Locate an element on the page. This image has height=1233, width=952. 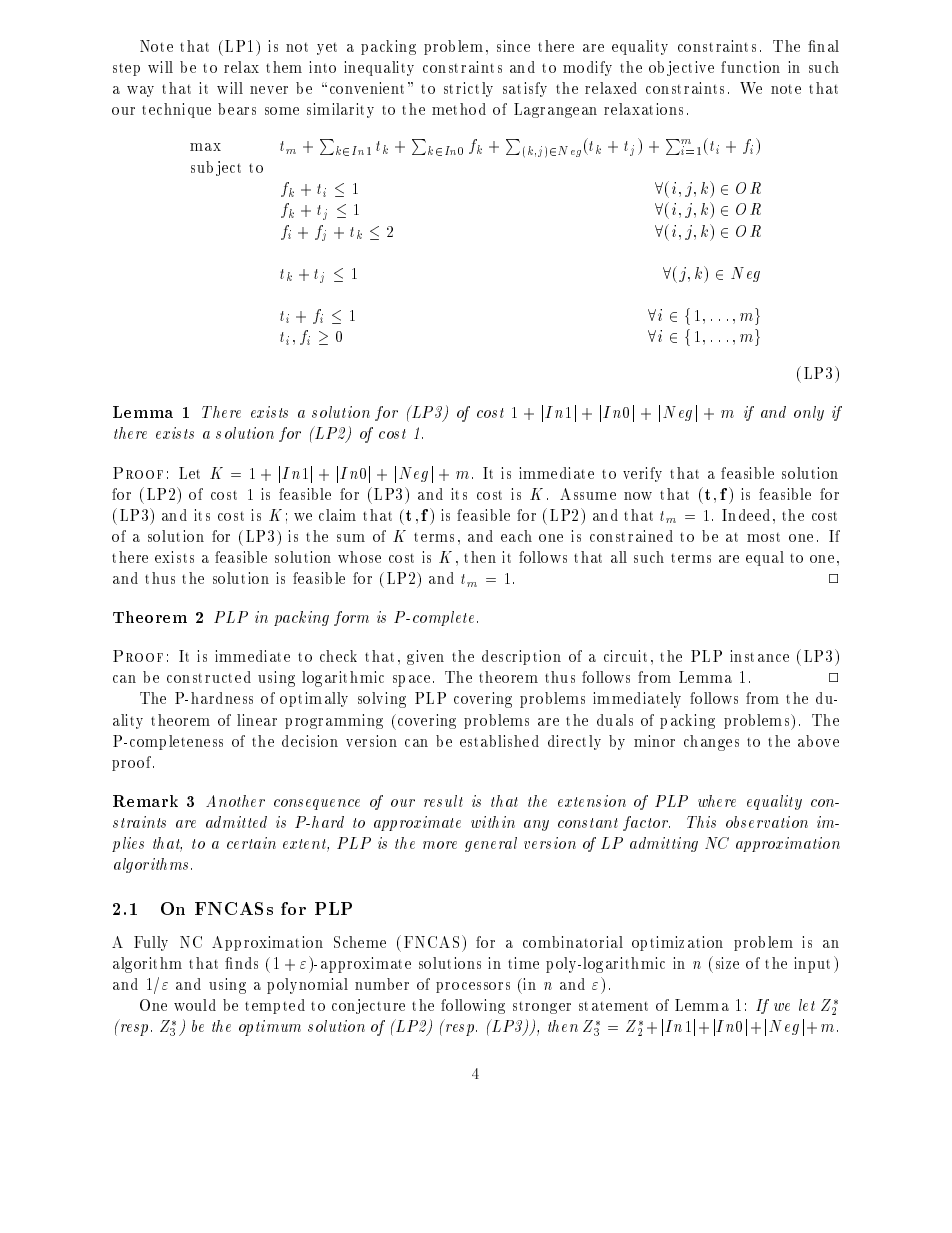
only is located at coordinates (809, 413).
